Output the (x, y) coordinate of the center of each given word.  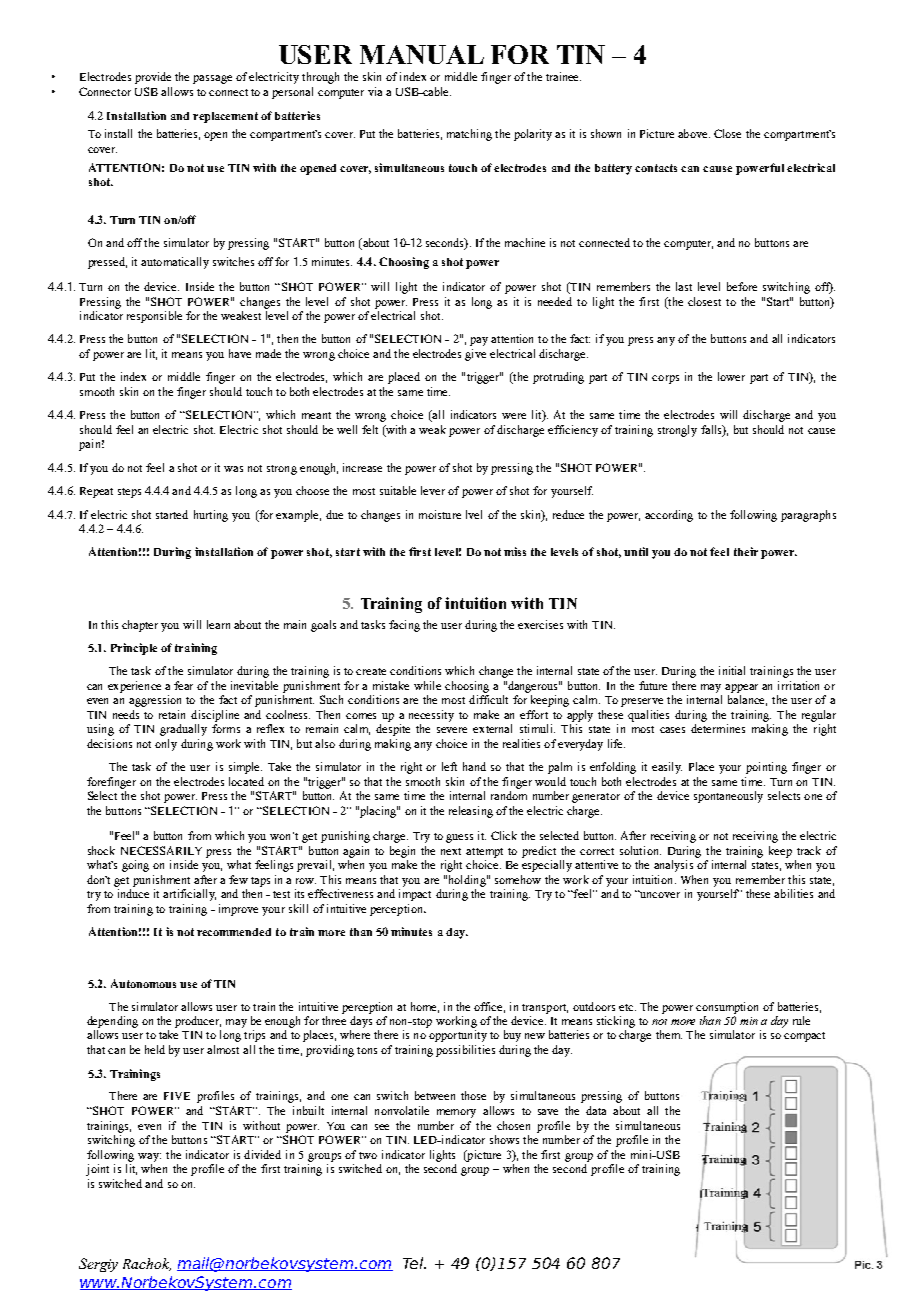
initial (732, 670)
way (149, 1157)
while (427, 685)
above (694, 133)
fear (183, 685)
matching (469, 135)
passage (212, 79)
